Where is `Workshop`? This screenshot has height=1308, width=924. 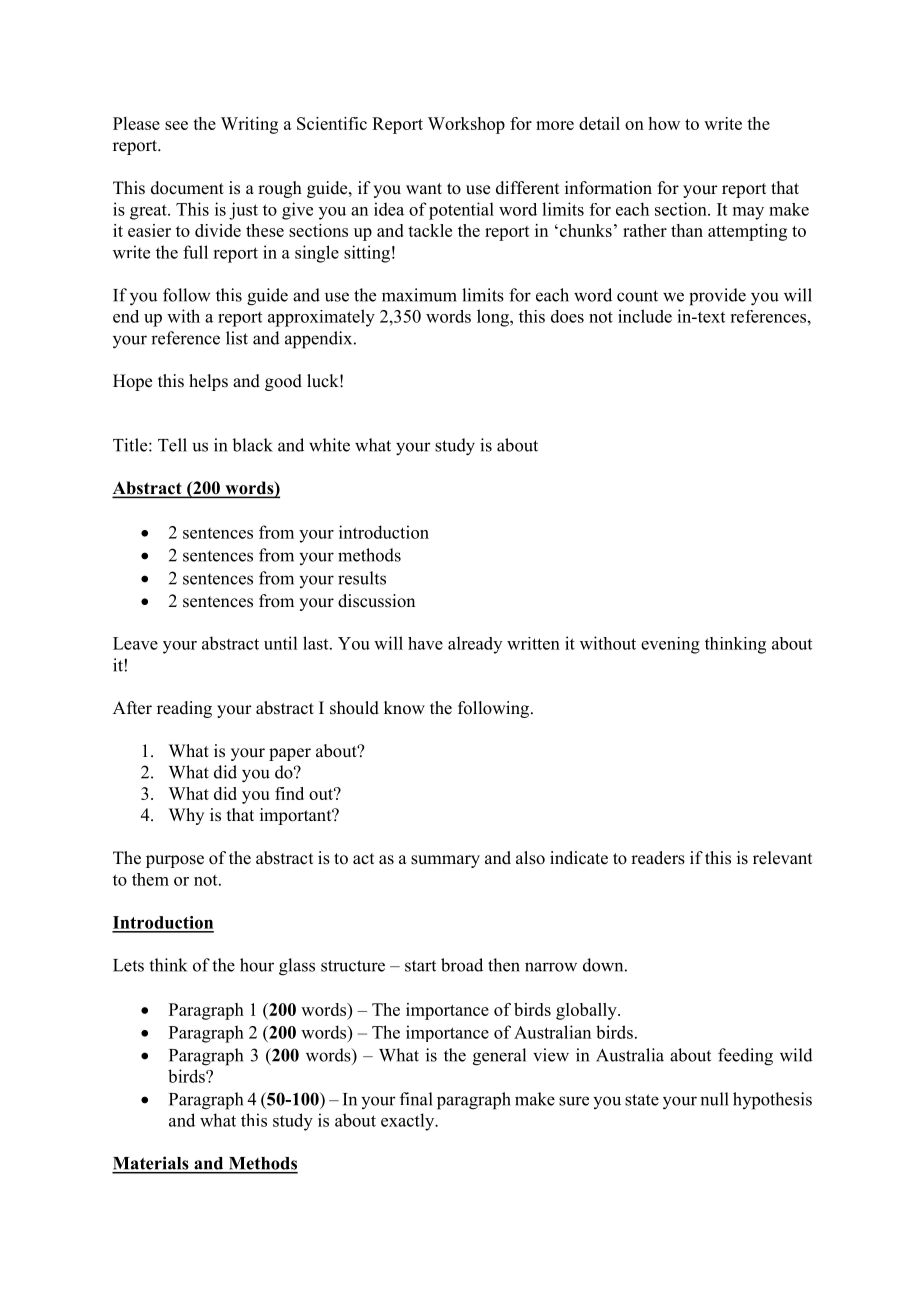
Workshop is located at coordinates (466, 125).
